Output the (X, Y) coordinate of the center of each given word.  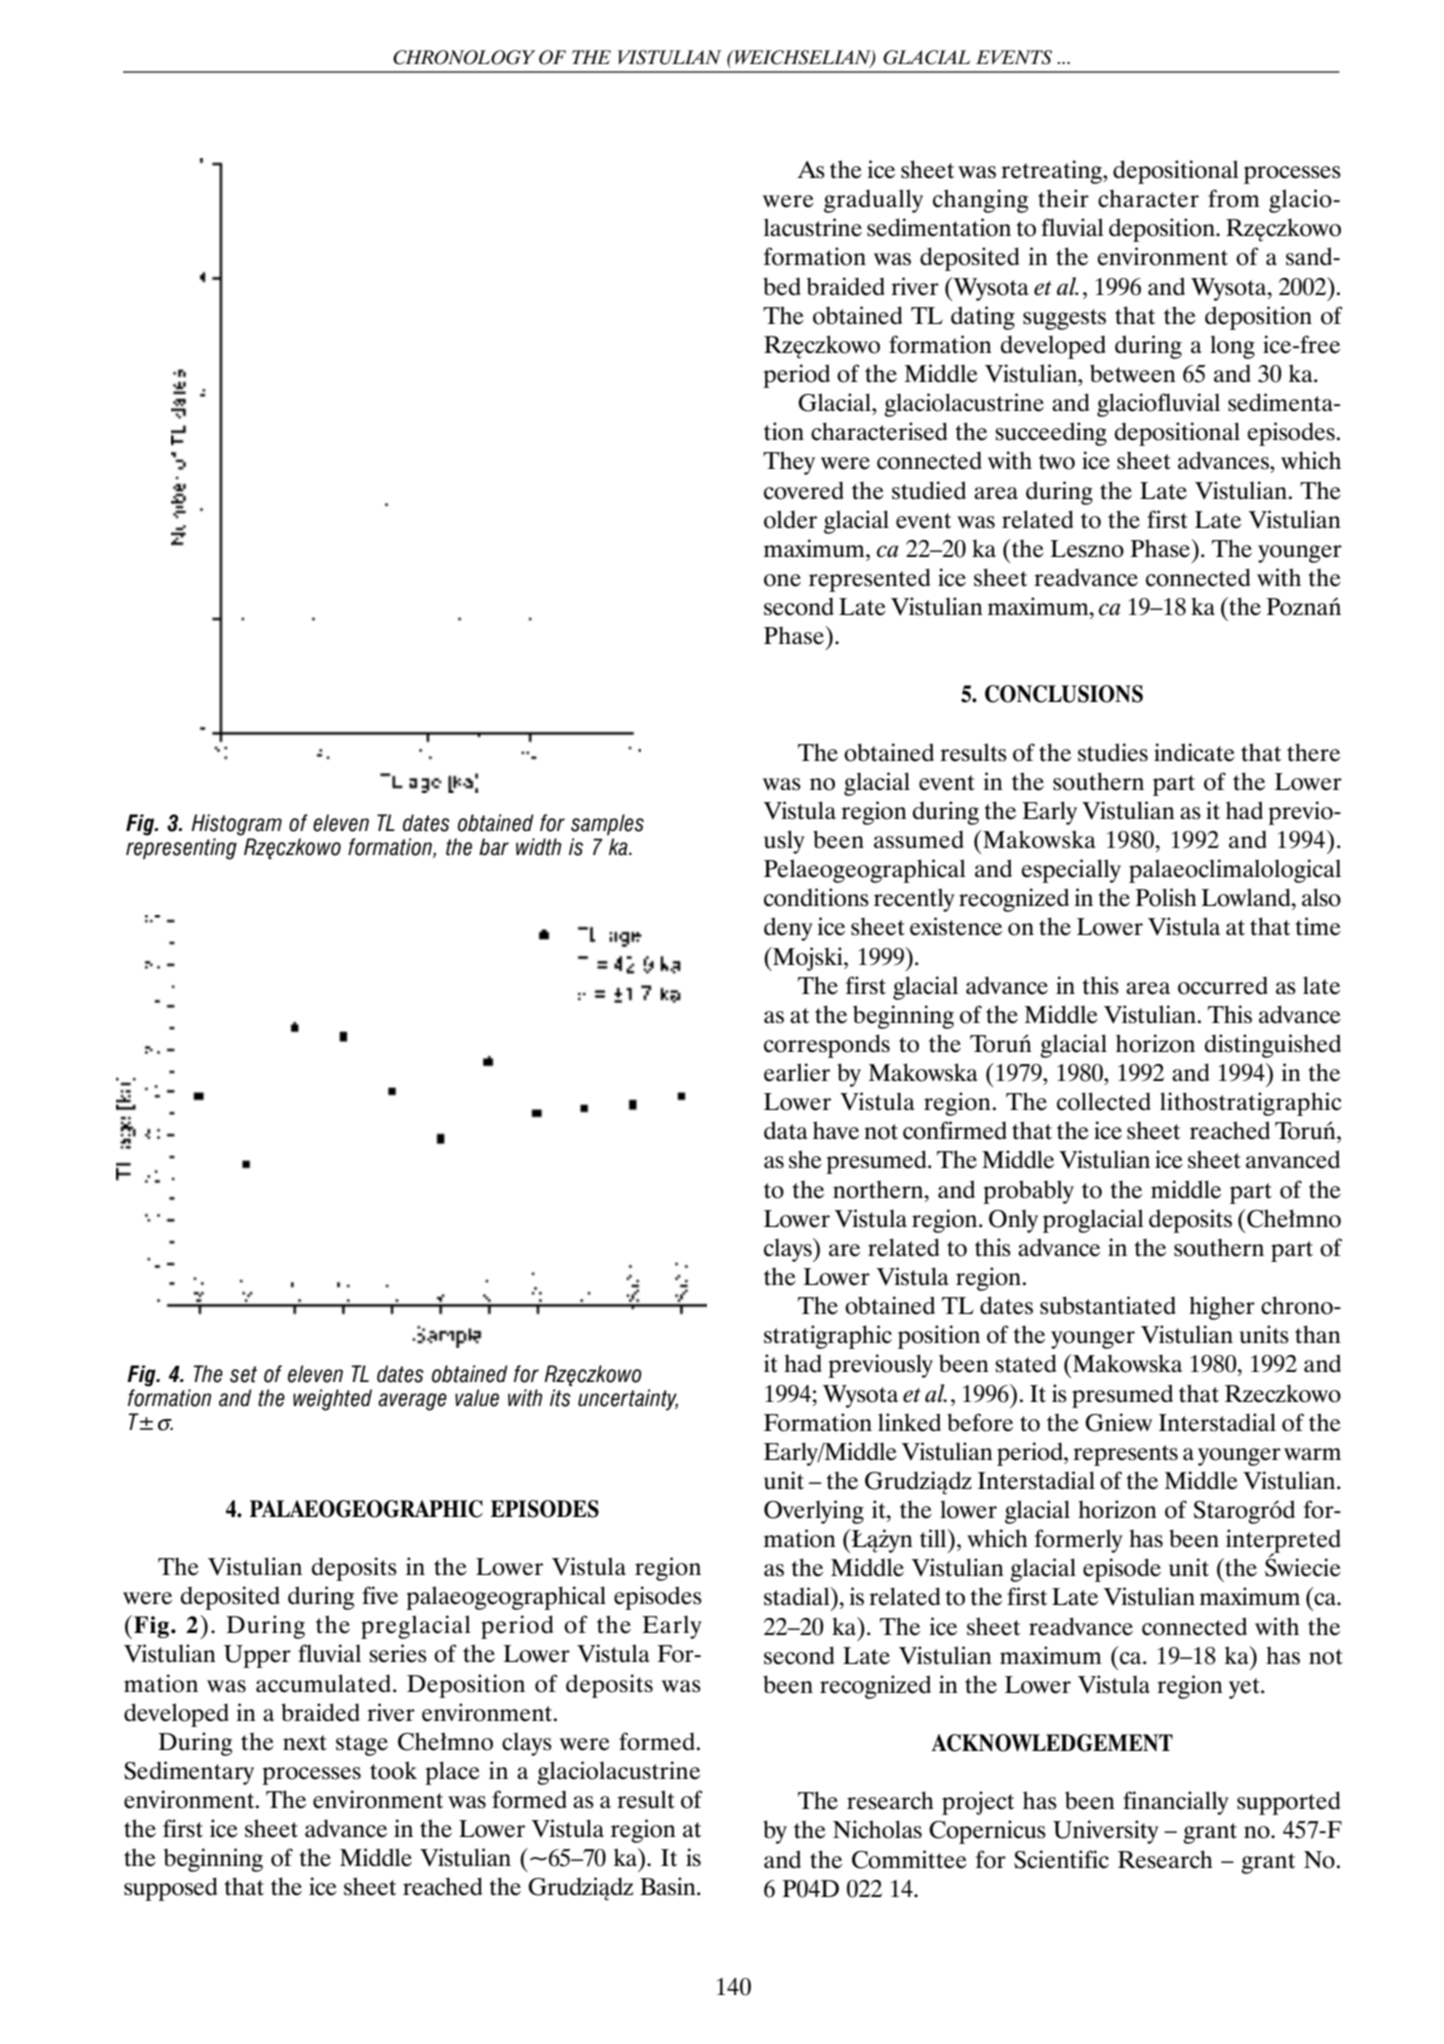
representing (181, 849)
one (782, 580)
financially (1176, 1803)
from (1234, 198)
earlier (797, 1072)
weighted (332, 1400)
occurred (1223, 985)
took (393, 1770)
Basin (669, 1886)
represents (1125, 1455)
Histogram (236, 825)
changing (980, 201)
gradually (873, 201)
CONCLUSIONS (1064, 694)
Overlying (814, 1512)
